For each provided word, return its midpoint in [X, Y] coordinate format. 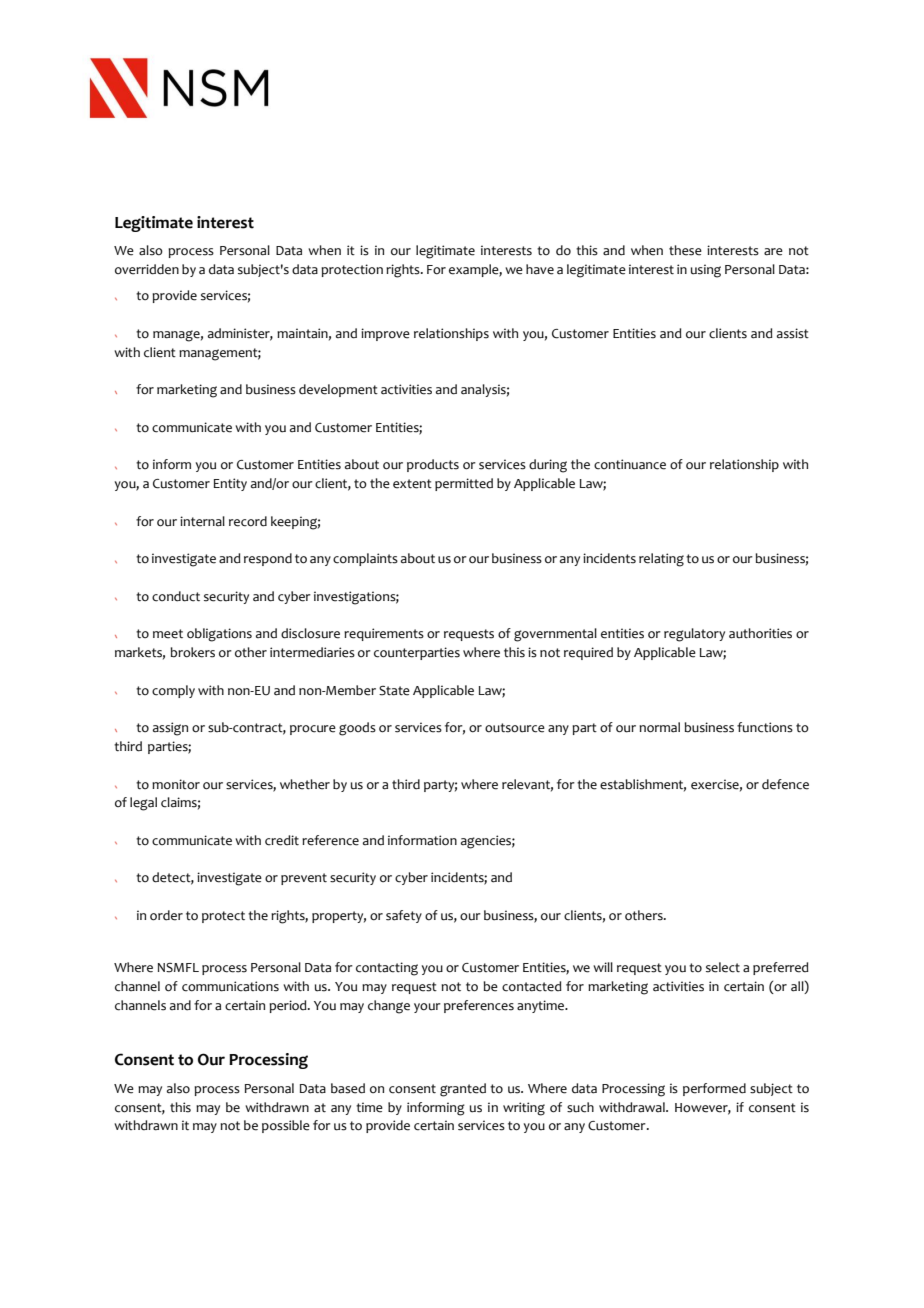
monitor [176, 784]
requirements [384, 634]
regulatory [694, 635]
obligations [219, 635]
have [540, 269]
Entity [230, 484]
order [166, 915]
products [433, 465]
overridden [147, 269]
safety [404, 916]
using [706, 271]
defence [785, 784]
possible [286, 1126]
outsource [515, 728]
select [723, 967]
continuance [630, 464]
